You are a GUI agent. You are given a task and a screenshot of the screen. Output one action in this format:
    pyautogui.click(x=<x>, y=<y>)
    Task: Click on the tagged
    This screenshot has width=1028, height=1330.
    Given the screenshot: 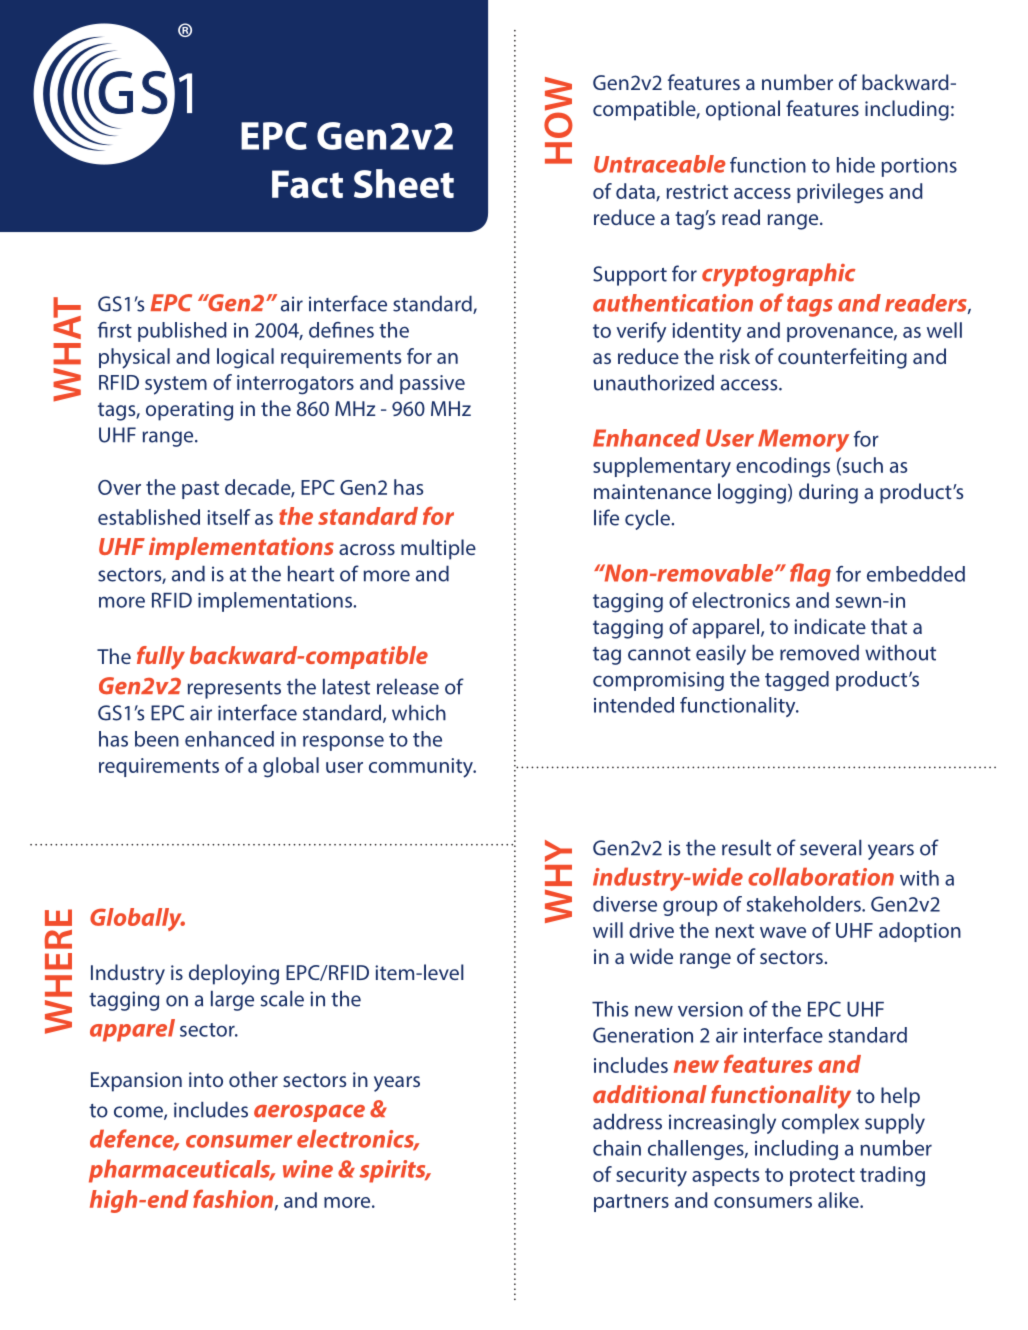 What is the action you would take?
    pyautogui.click(x=797, y=681)
